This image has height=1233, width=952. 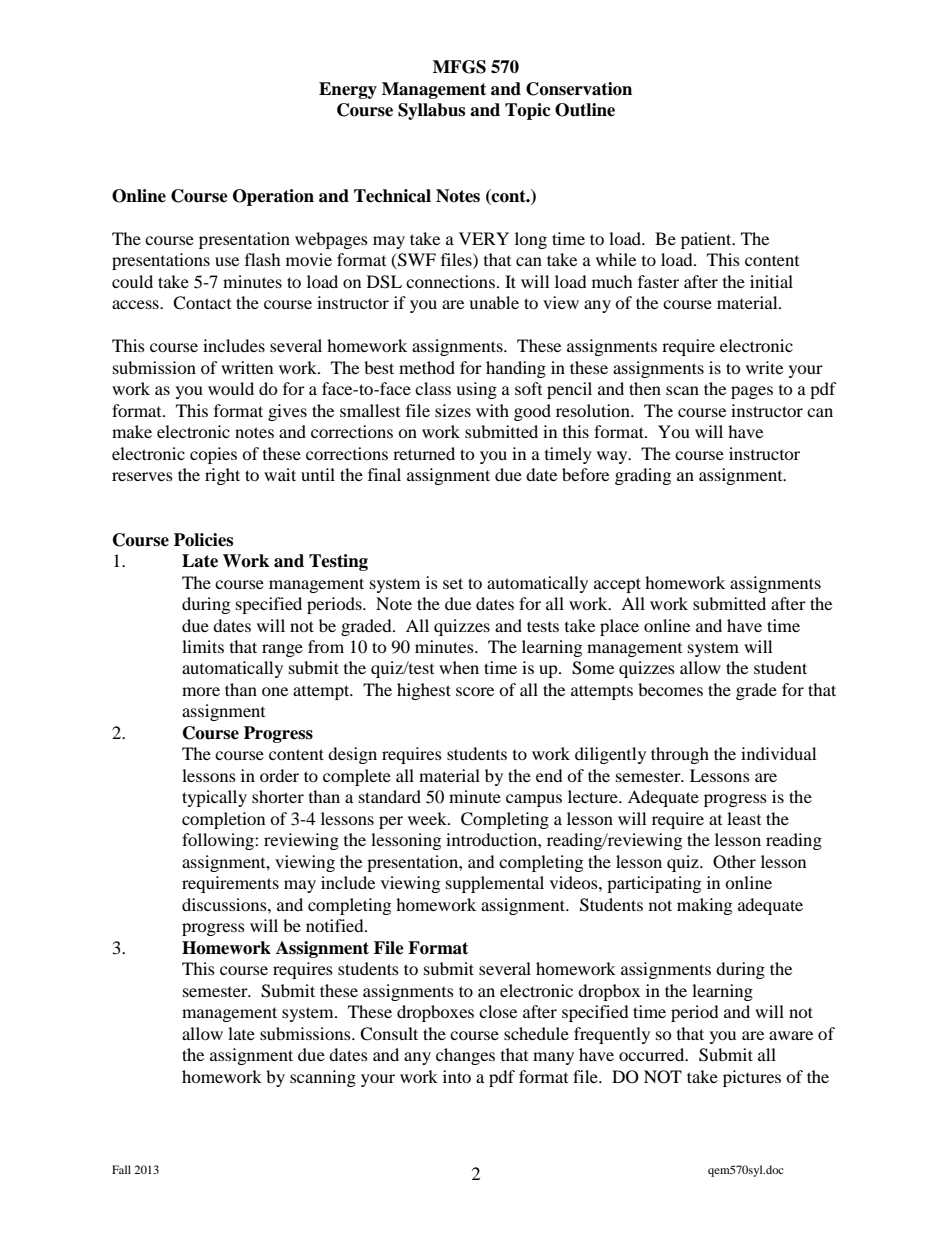 I want to click on Operation, so click(x=273, y=197).
